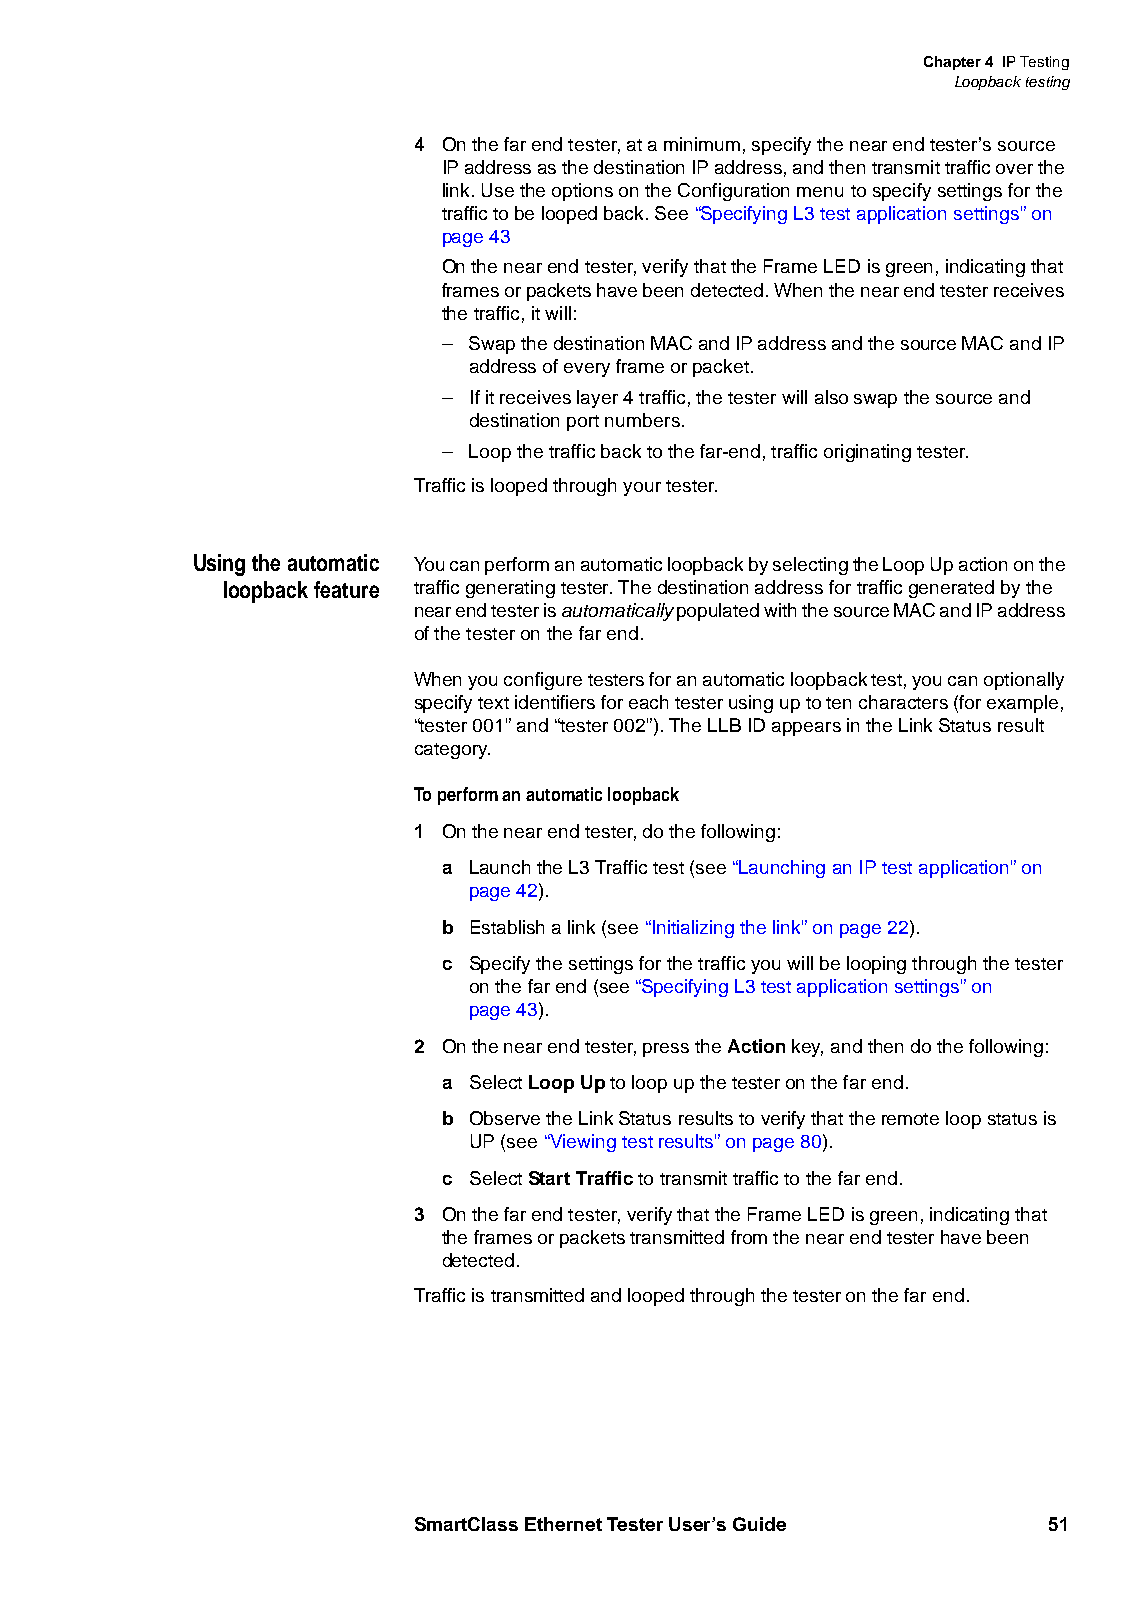 The height and width of the screenshot is (1614, 1141). Describe the element at coordinates (910, 1119) in the screenshot. I see `remote` at that location.
